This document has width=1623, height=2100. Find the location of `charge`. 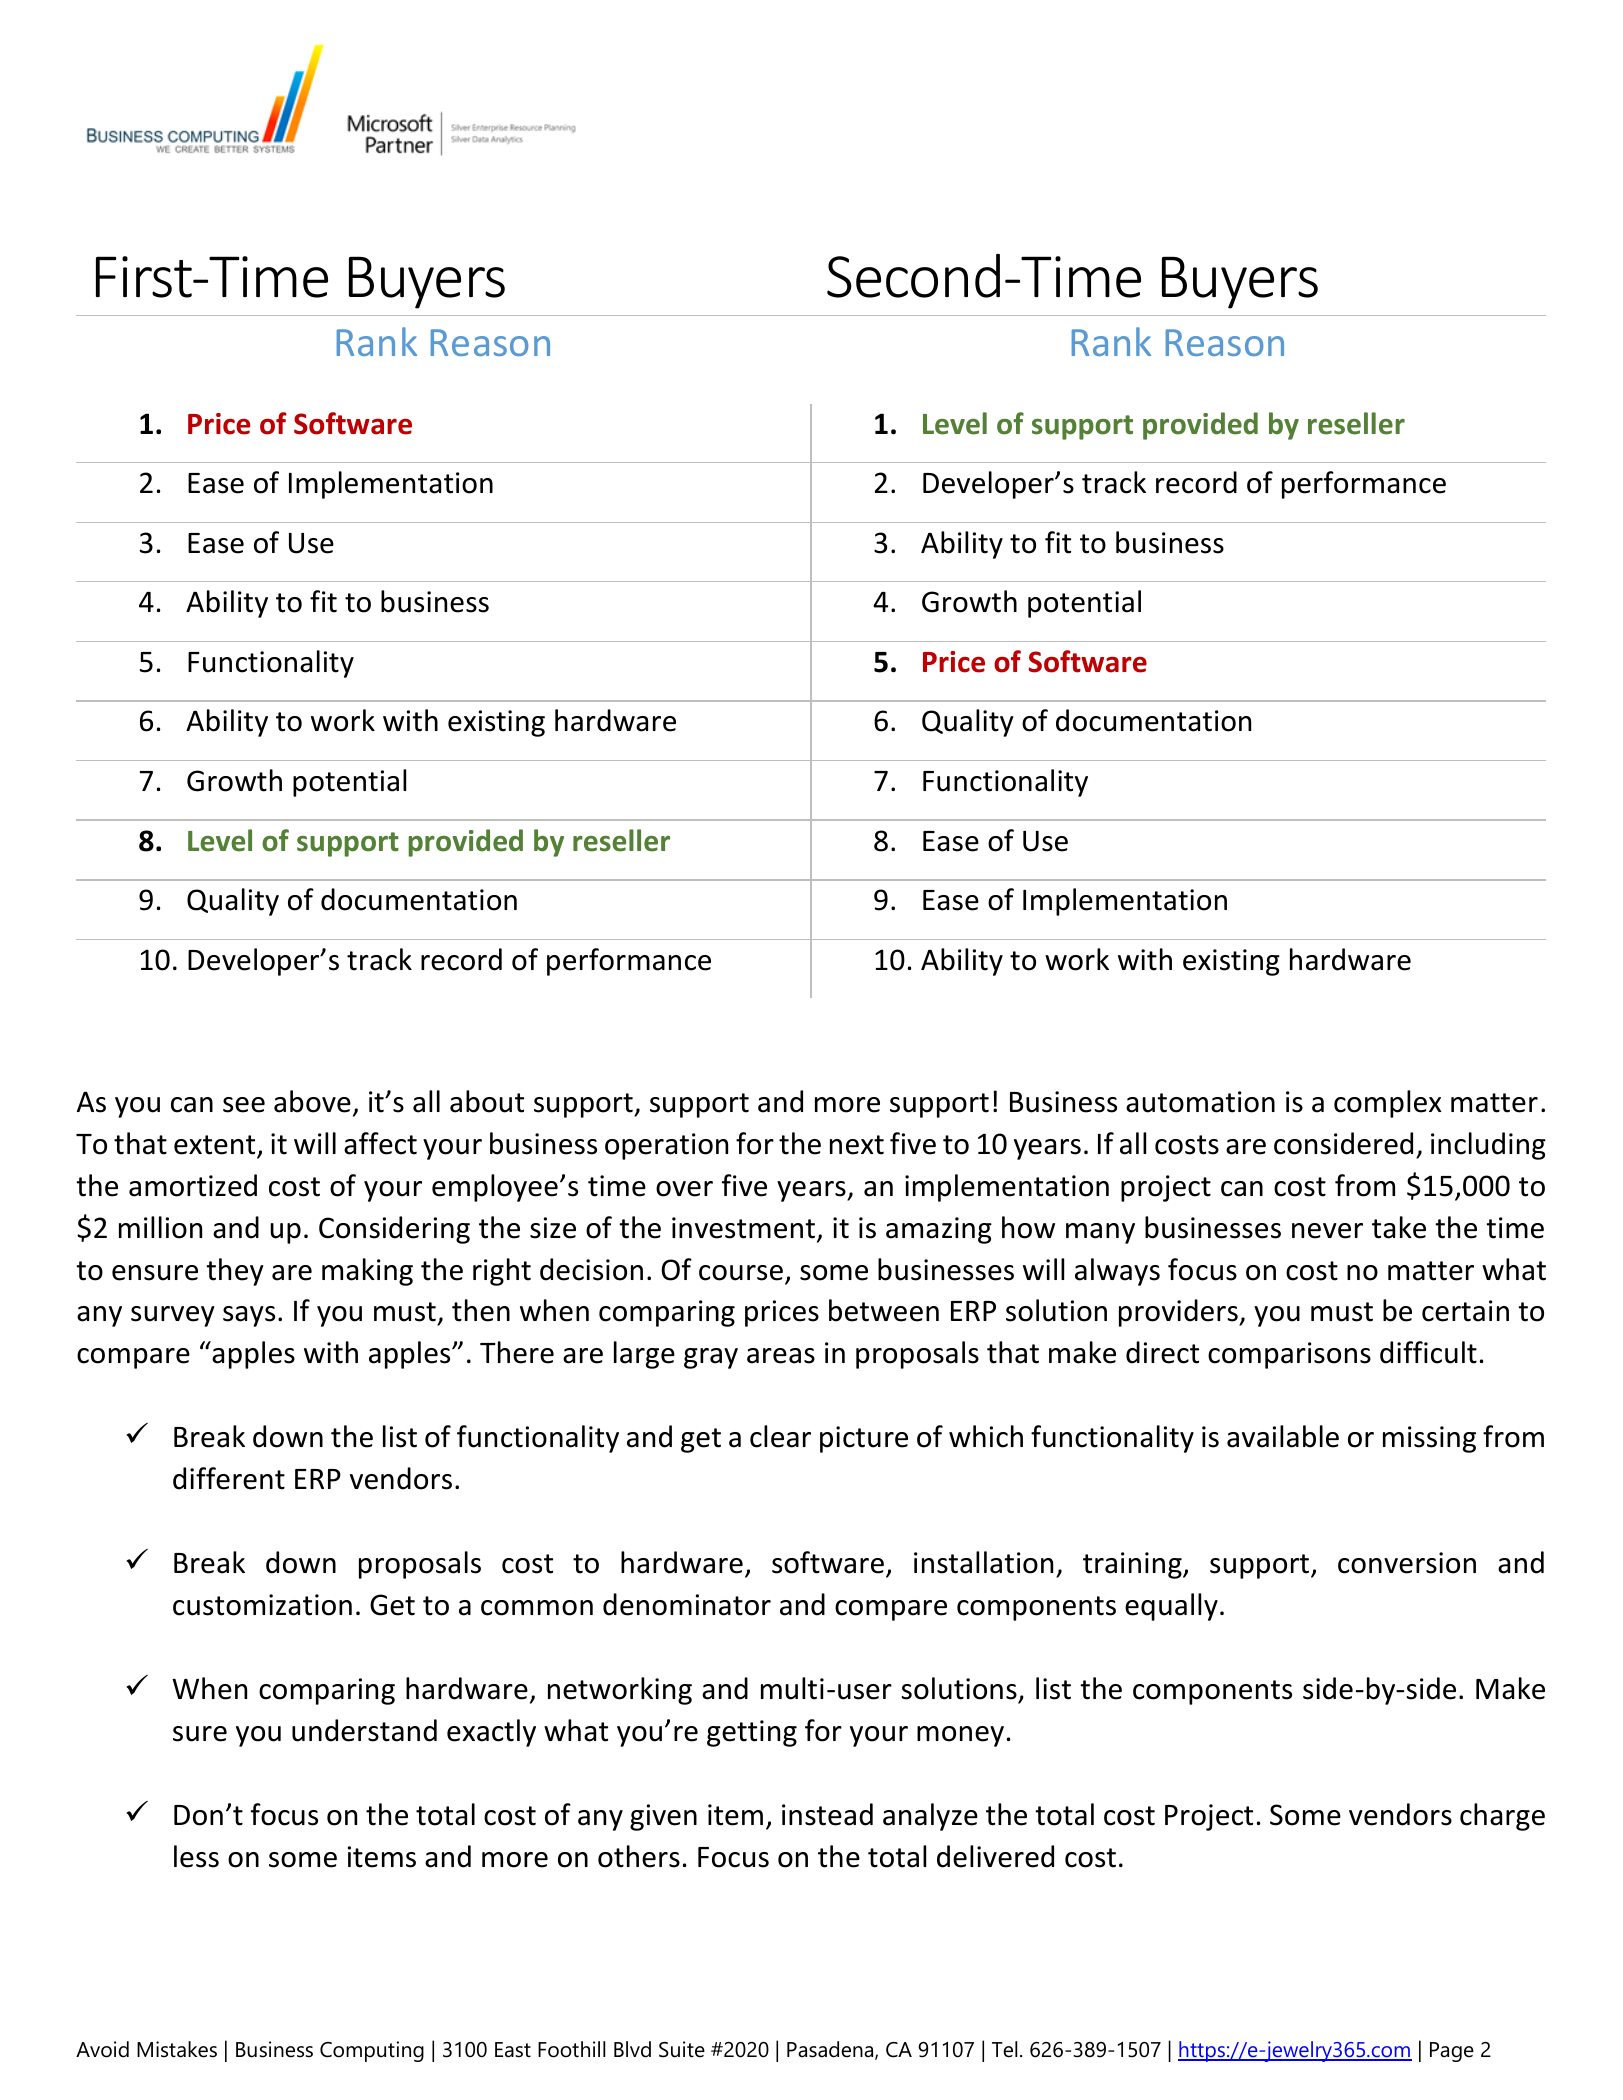

charge is located at coordinates (1502, 1817).
